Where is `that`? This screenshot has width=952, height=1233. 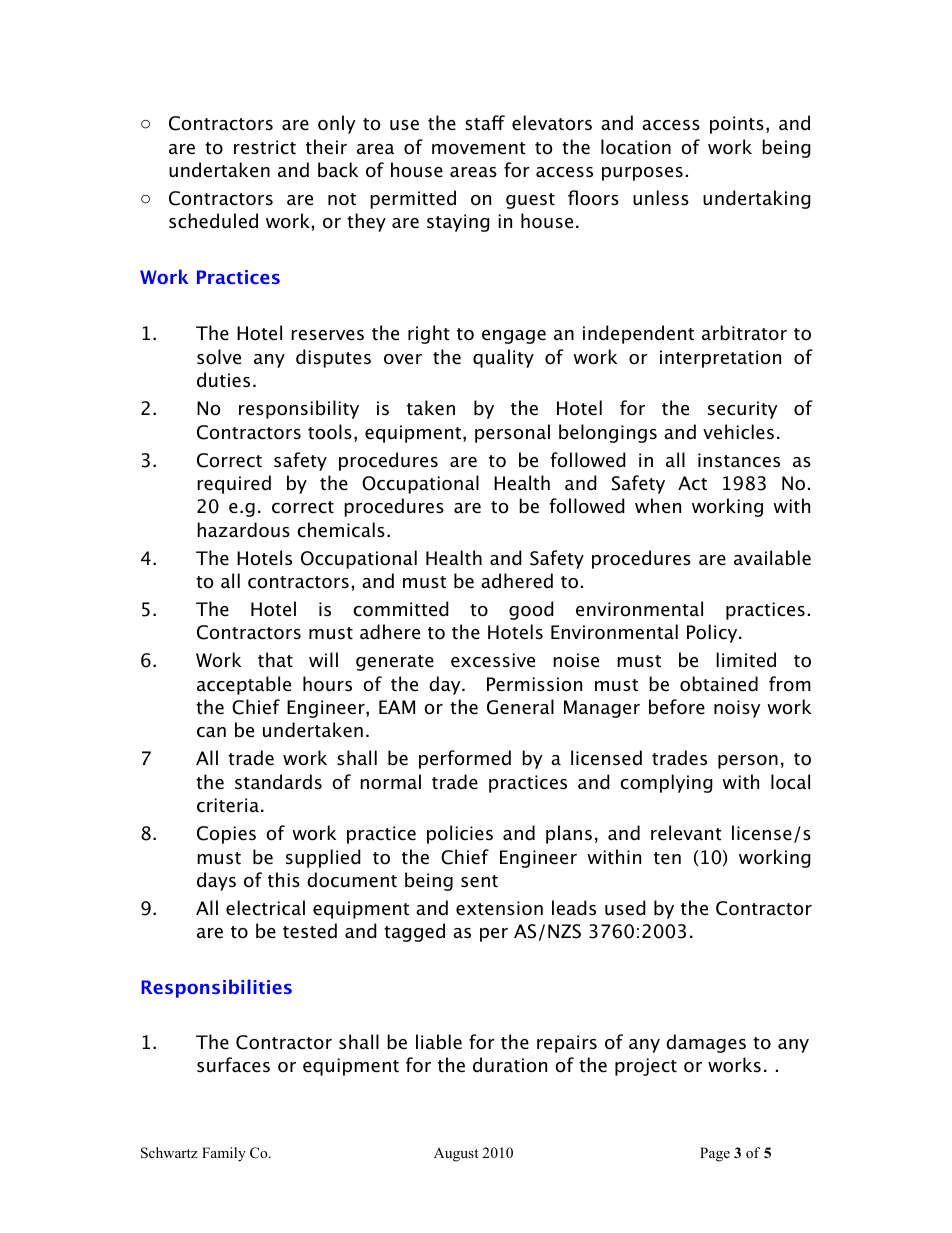
that is located at coordinates (275, 660).
